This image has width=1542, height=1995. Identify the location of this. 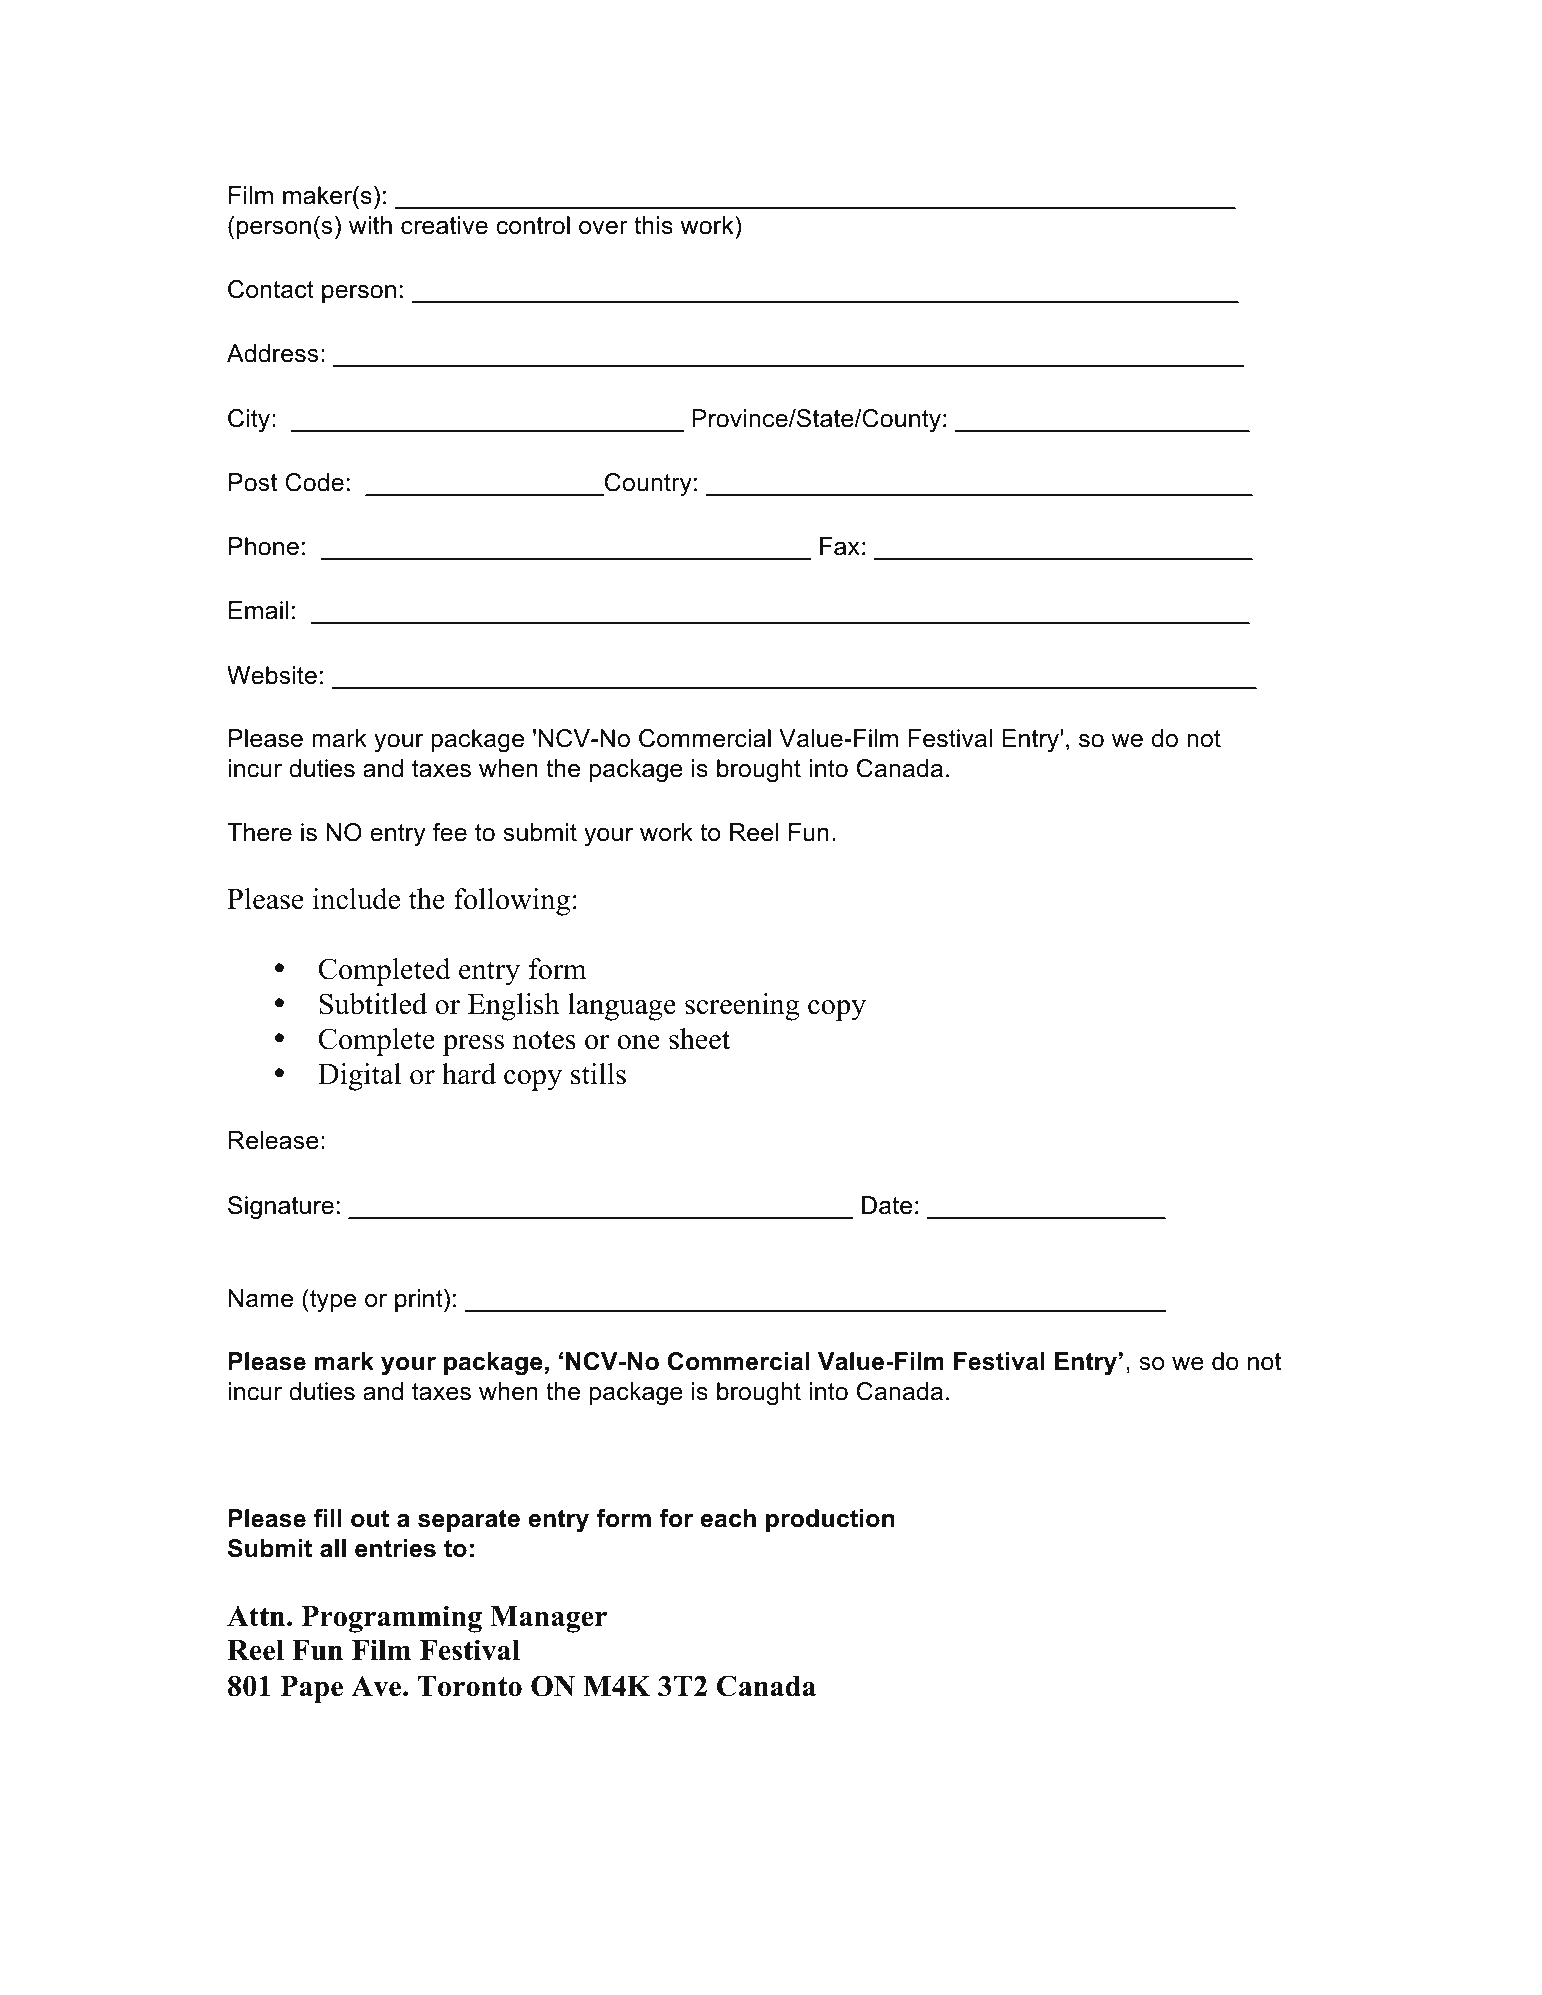
(653, 225).
